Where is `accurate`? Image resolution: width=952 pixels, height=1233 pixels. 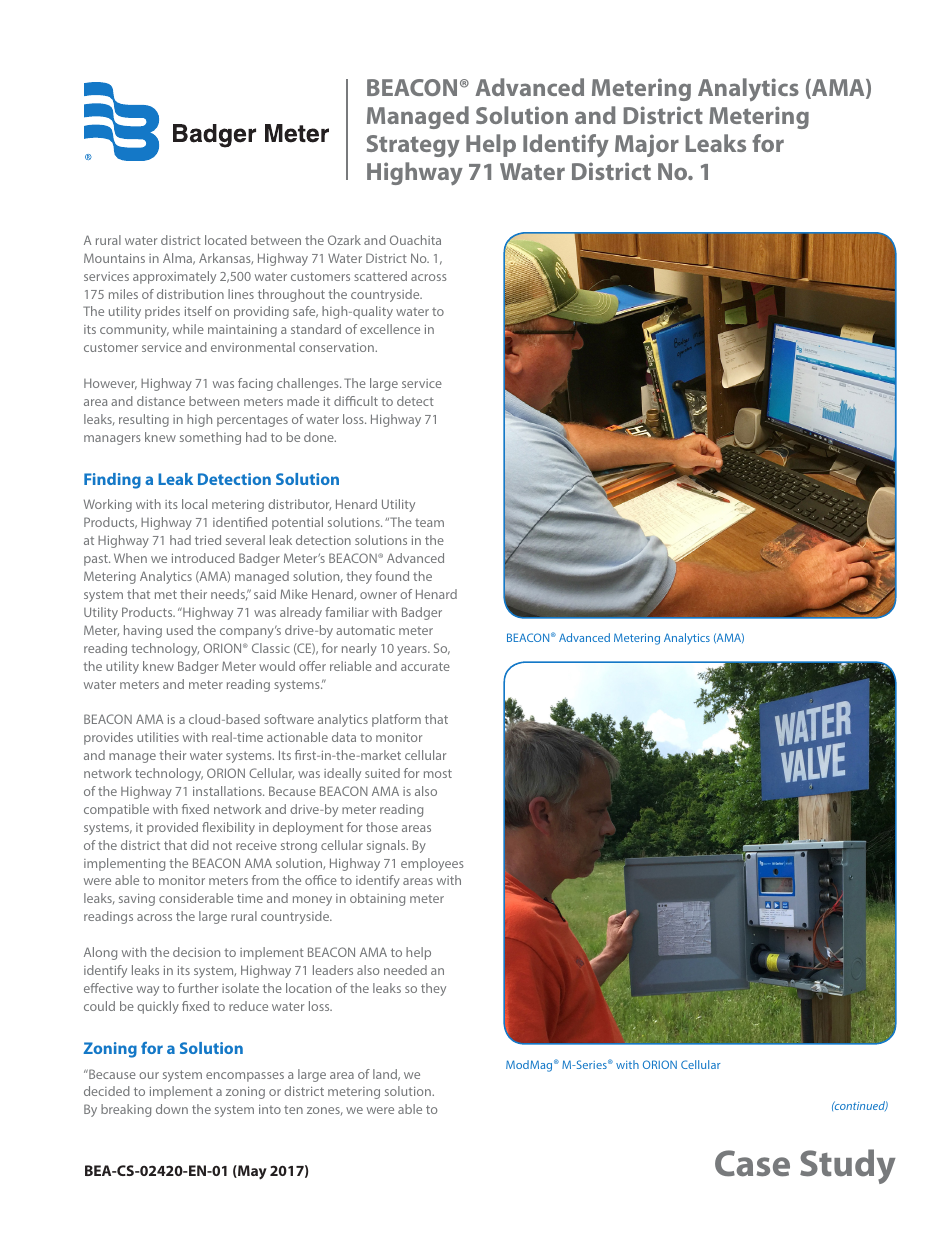
accurate is located at coordinates (425, 666).
